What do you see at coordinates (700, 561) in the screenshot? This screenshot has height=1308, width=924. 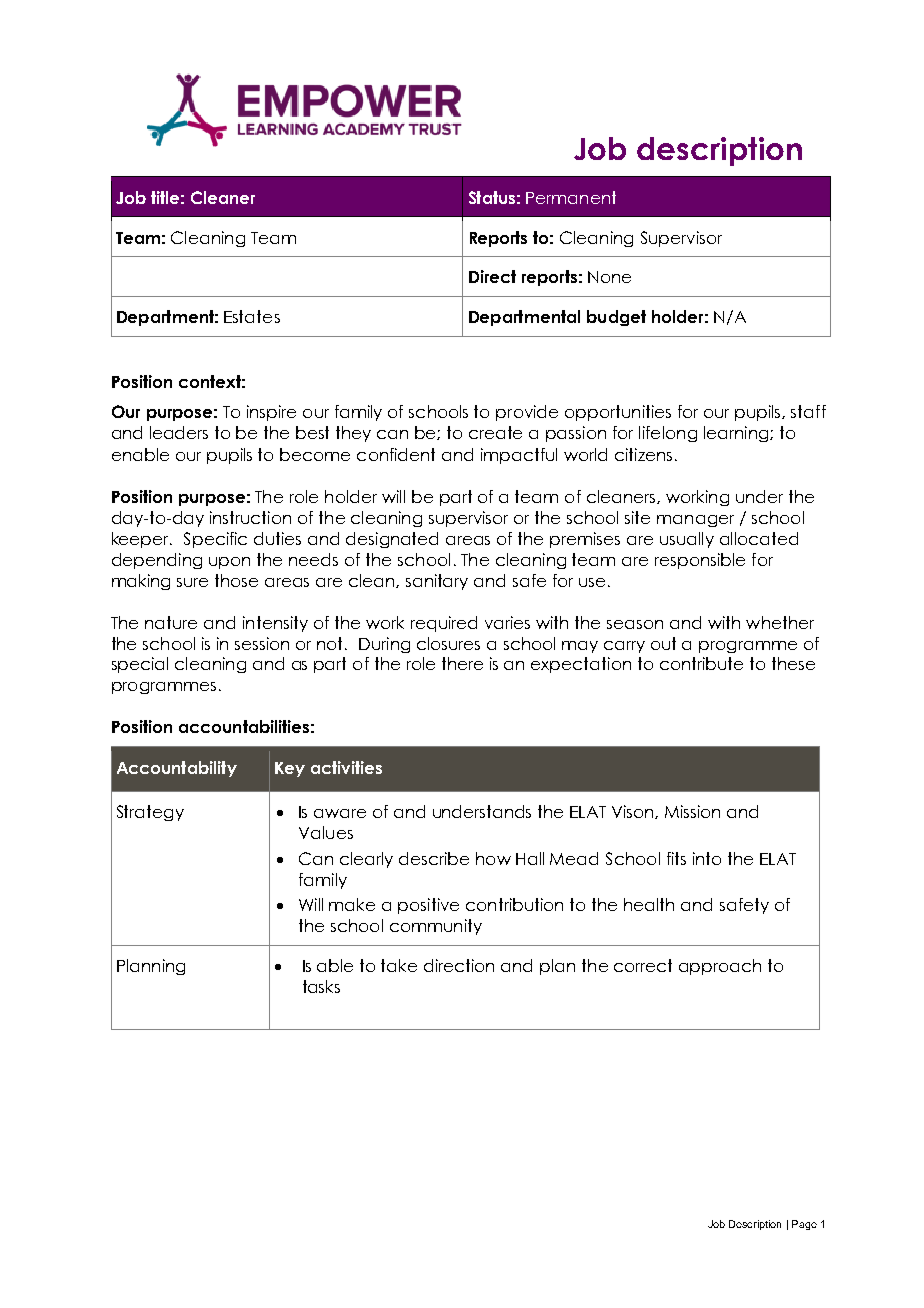 I see `responsible` at bounding box center [700, 561].
